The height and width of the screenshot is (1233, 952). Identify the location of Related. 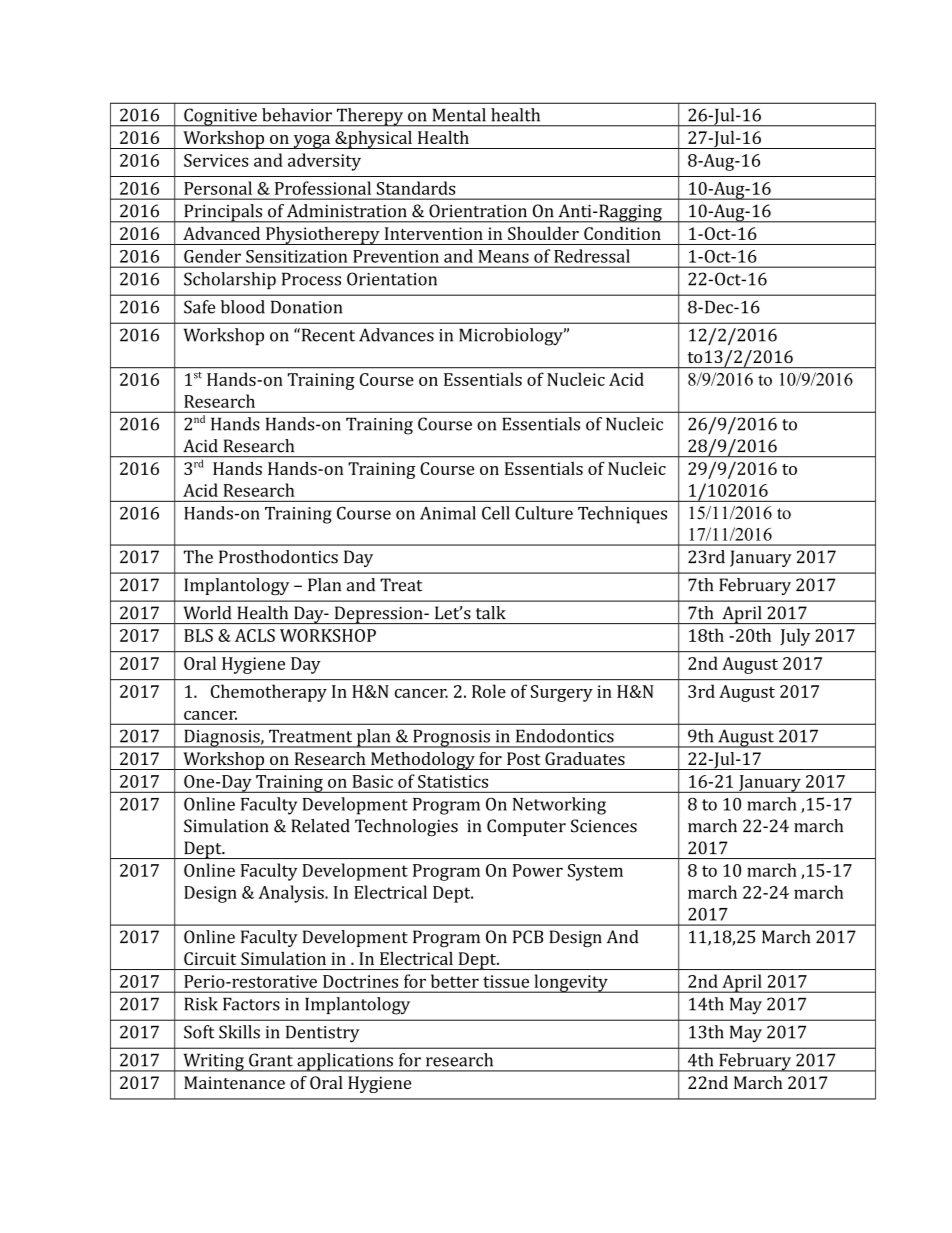
(320, 826).
